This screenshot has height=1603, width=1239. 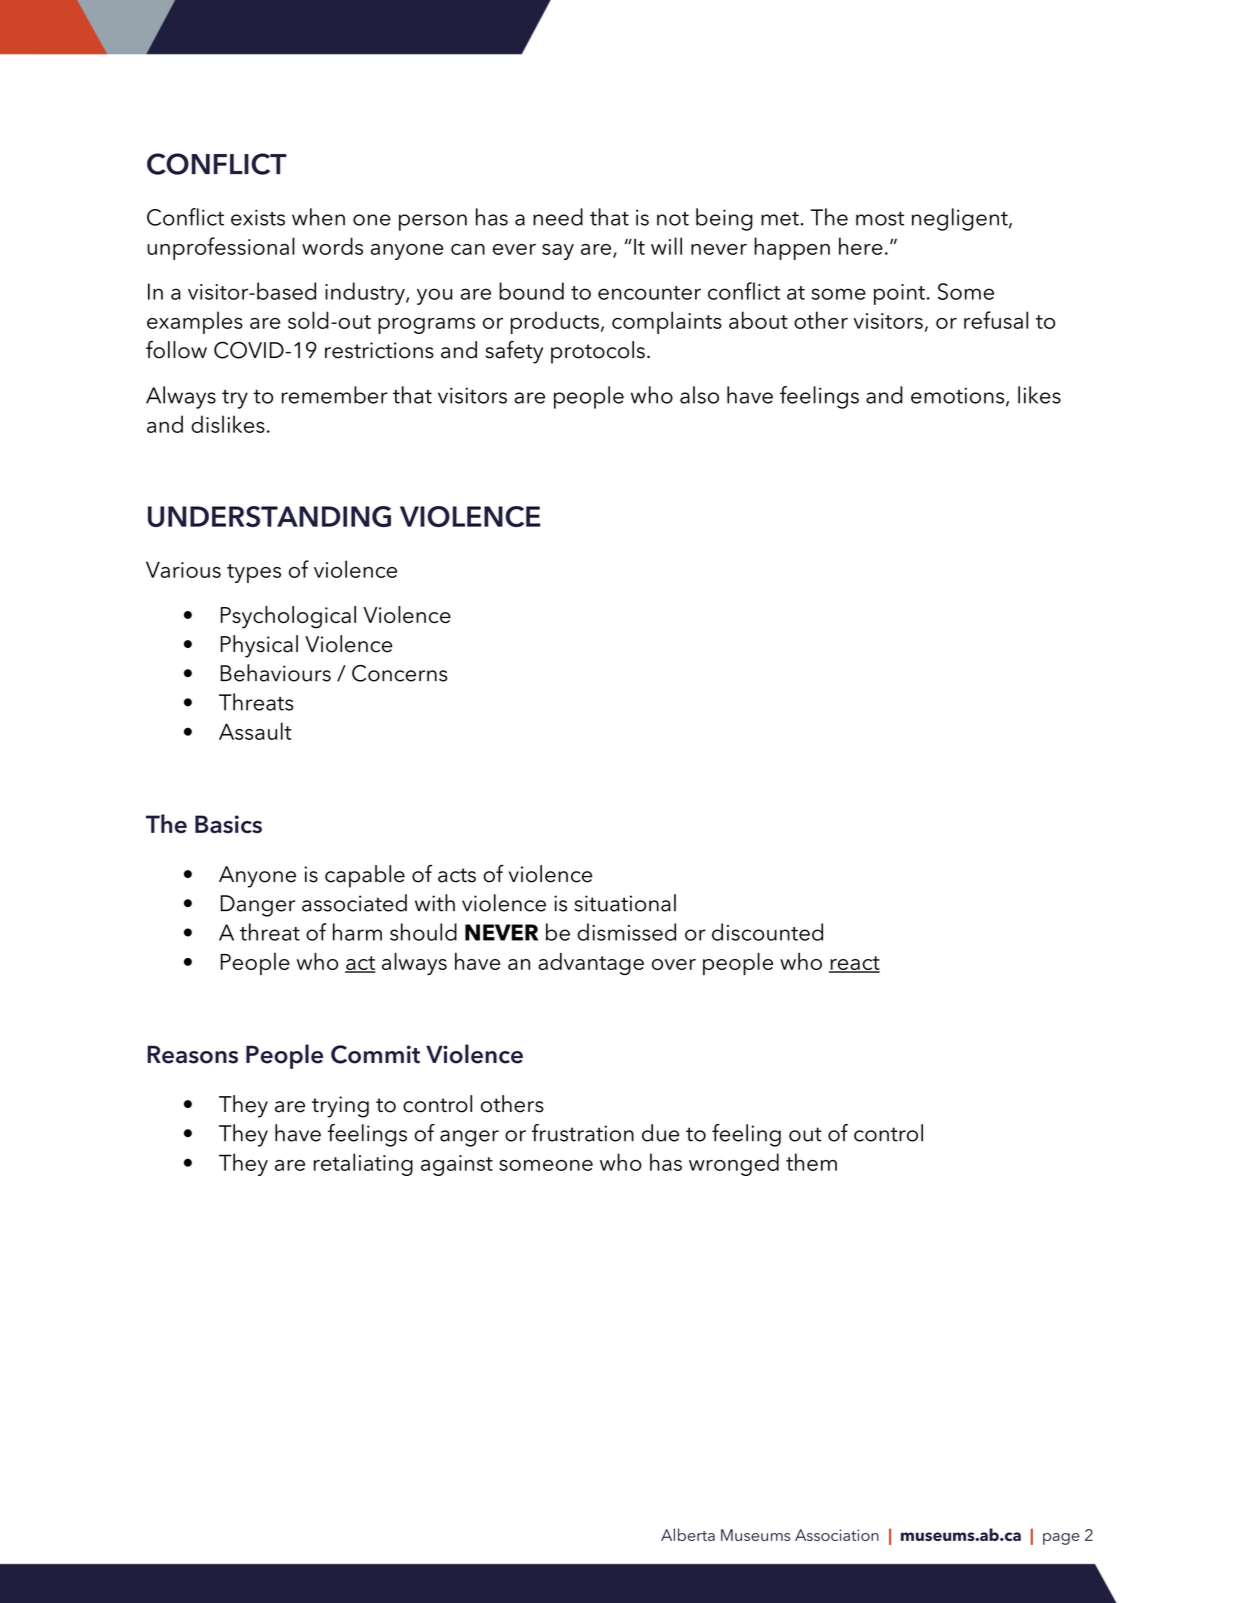 I want to click on negligent, so click(x=961, y=219).
